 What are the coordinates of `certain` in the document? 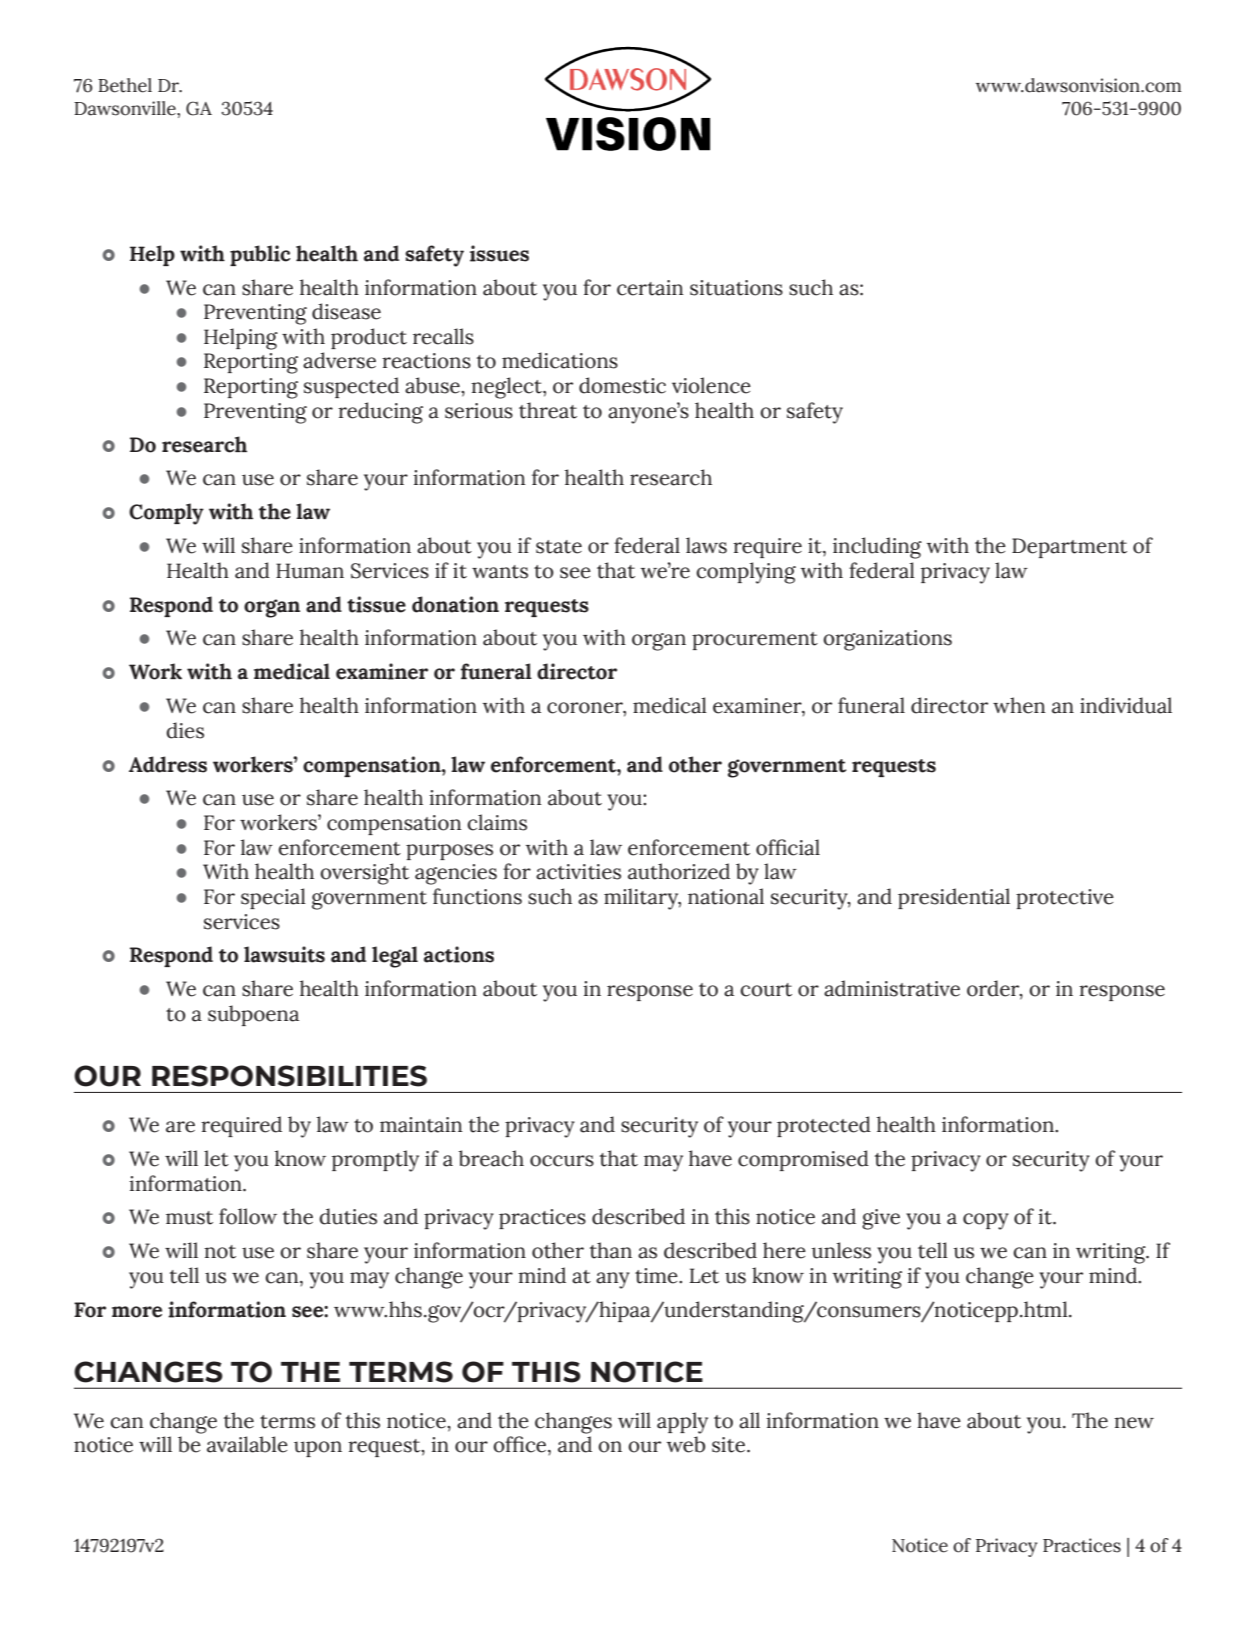 It's located at (650, 288).
